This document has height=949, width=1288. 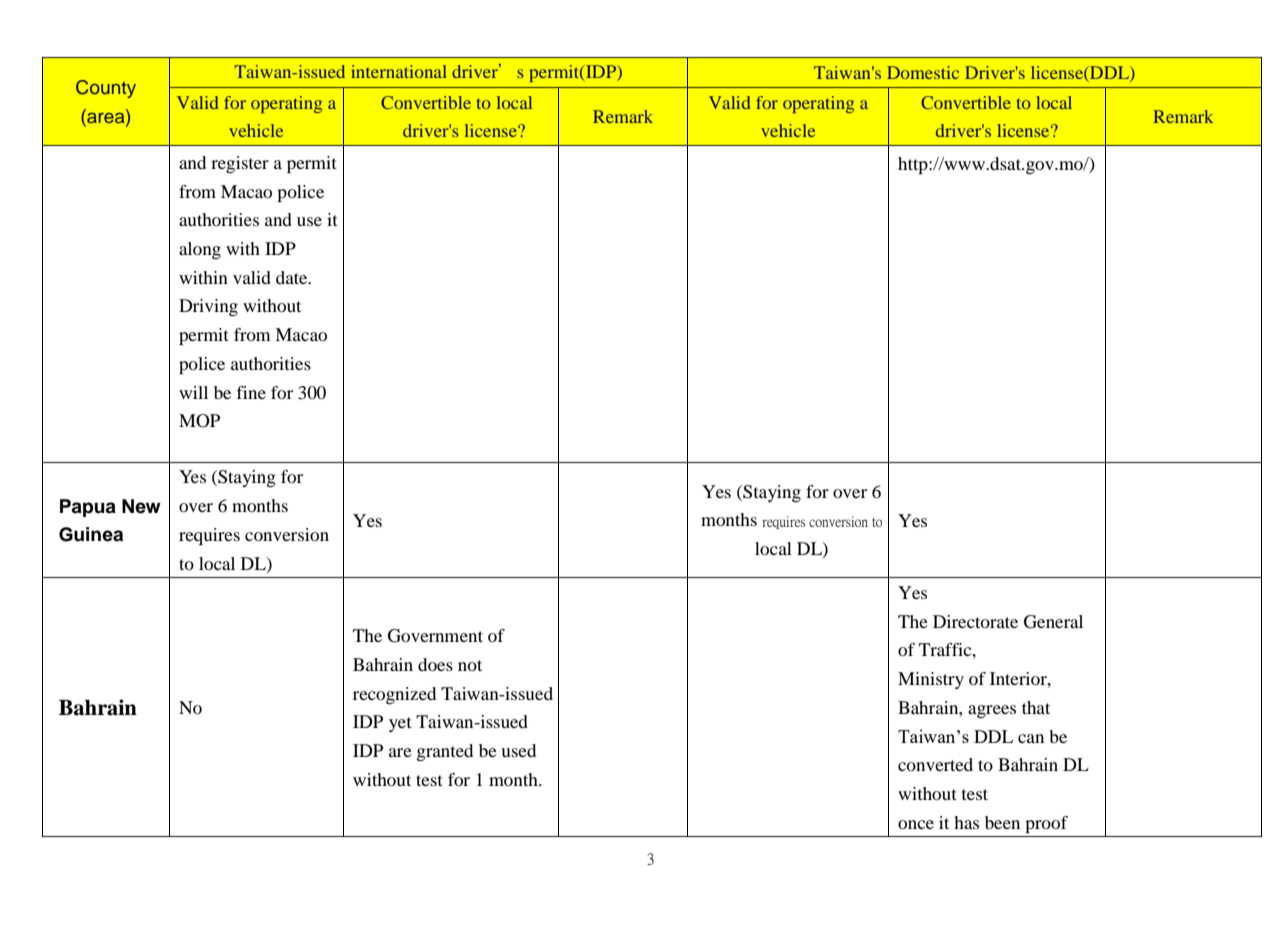 What do you see at coordinates (394, 695) in the document?
I see `recognized` at bounding box center [394, 695].
